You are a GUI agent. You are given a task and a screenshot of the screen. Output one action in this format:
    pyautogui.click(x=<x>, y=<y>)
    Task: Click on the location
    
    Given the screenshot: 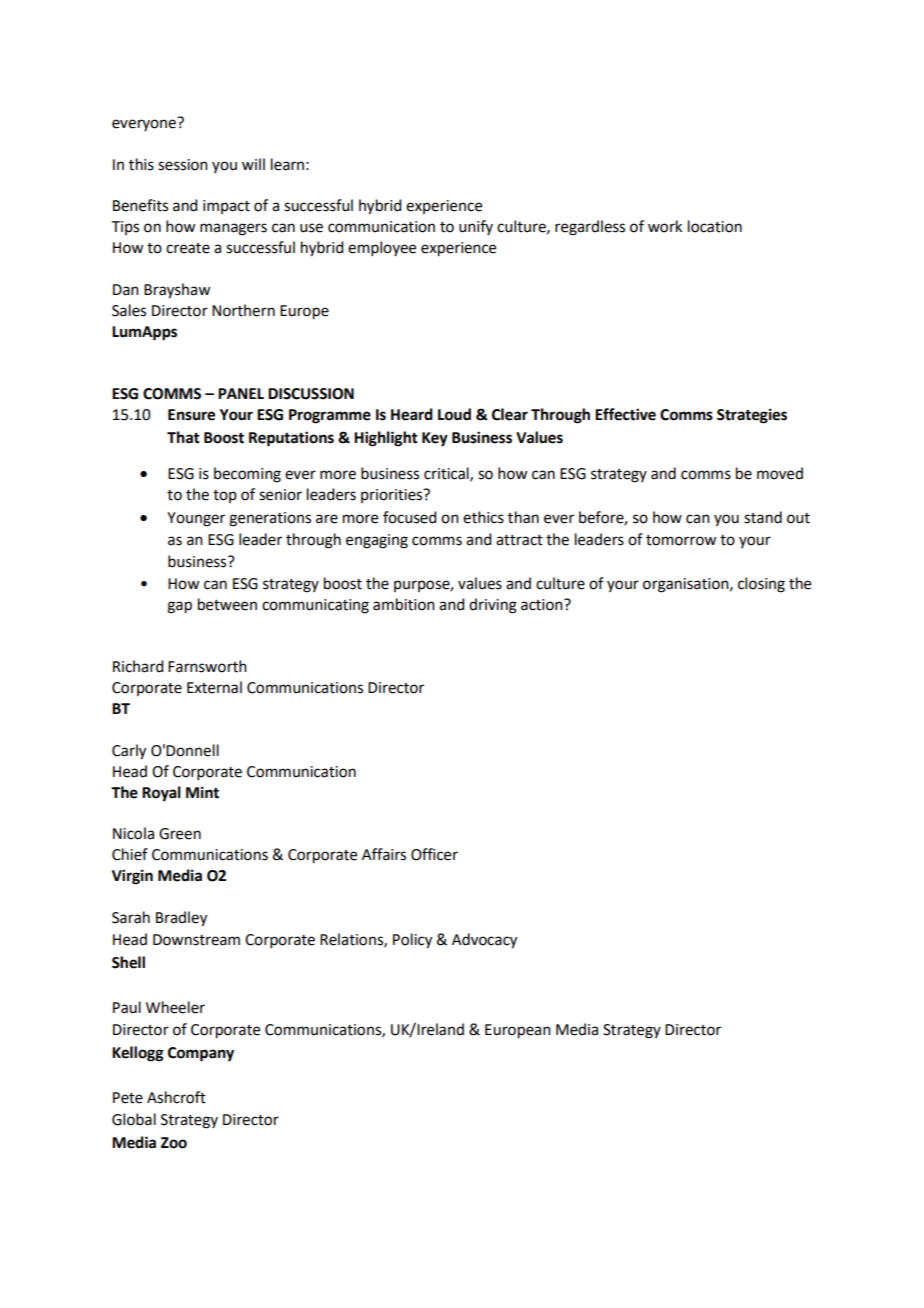 What is the action you would take?
    pyautogui.click(x=715, y=226)
